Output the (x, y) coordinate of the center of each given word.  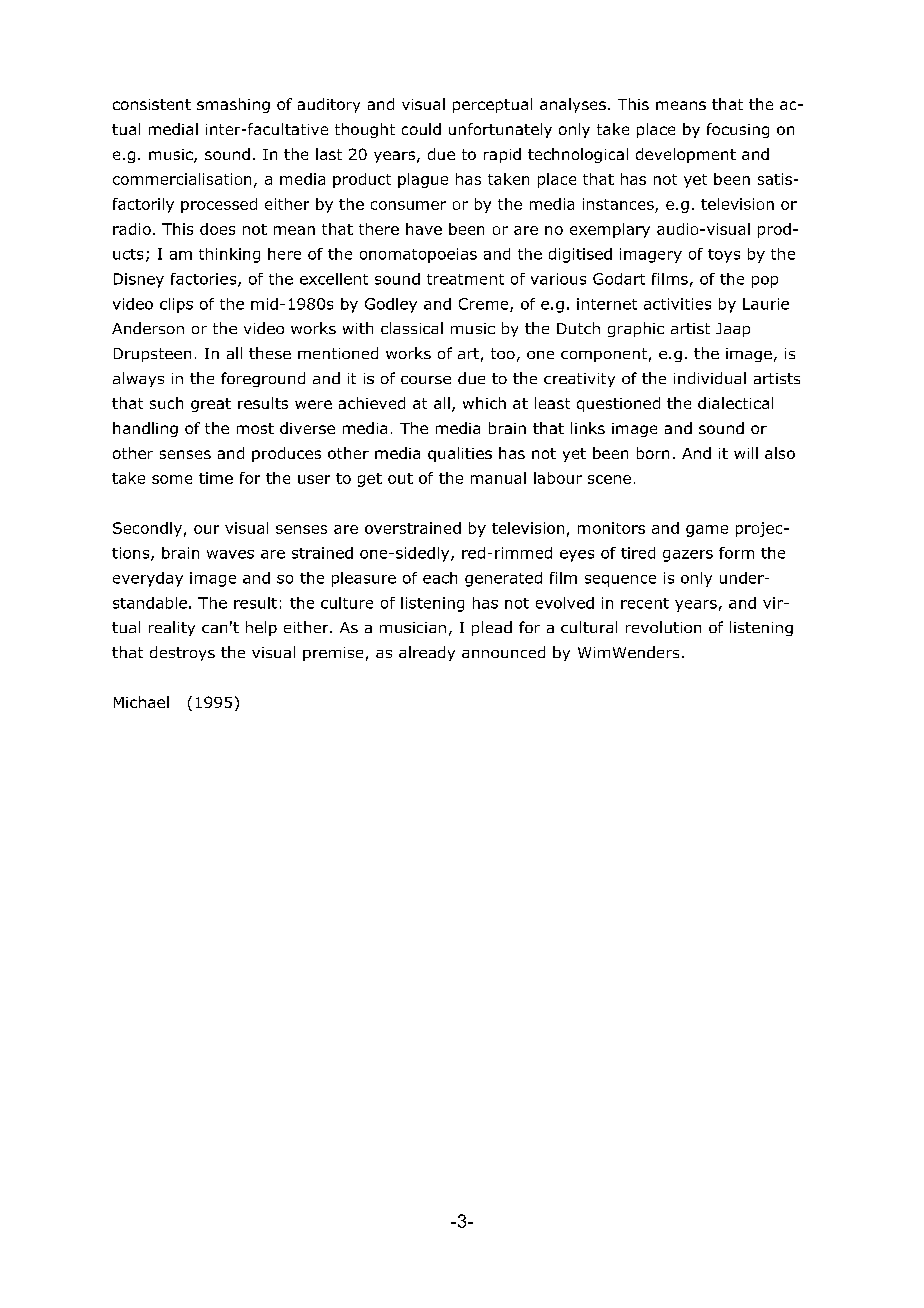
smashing (233, 105)
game (707, 531)
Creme (485, 305)
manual (498, 478)
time (216, 478)
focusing (738, 130)
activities (677, 304)
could (421, 129)
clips (176, 305)
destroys (182, 653)
